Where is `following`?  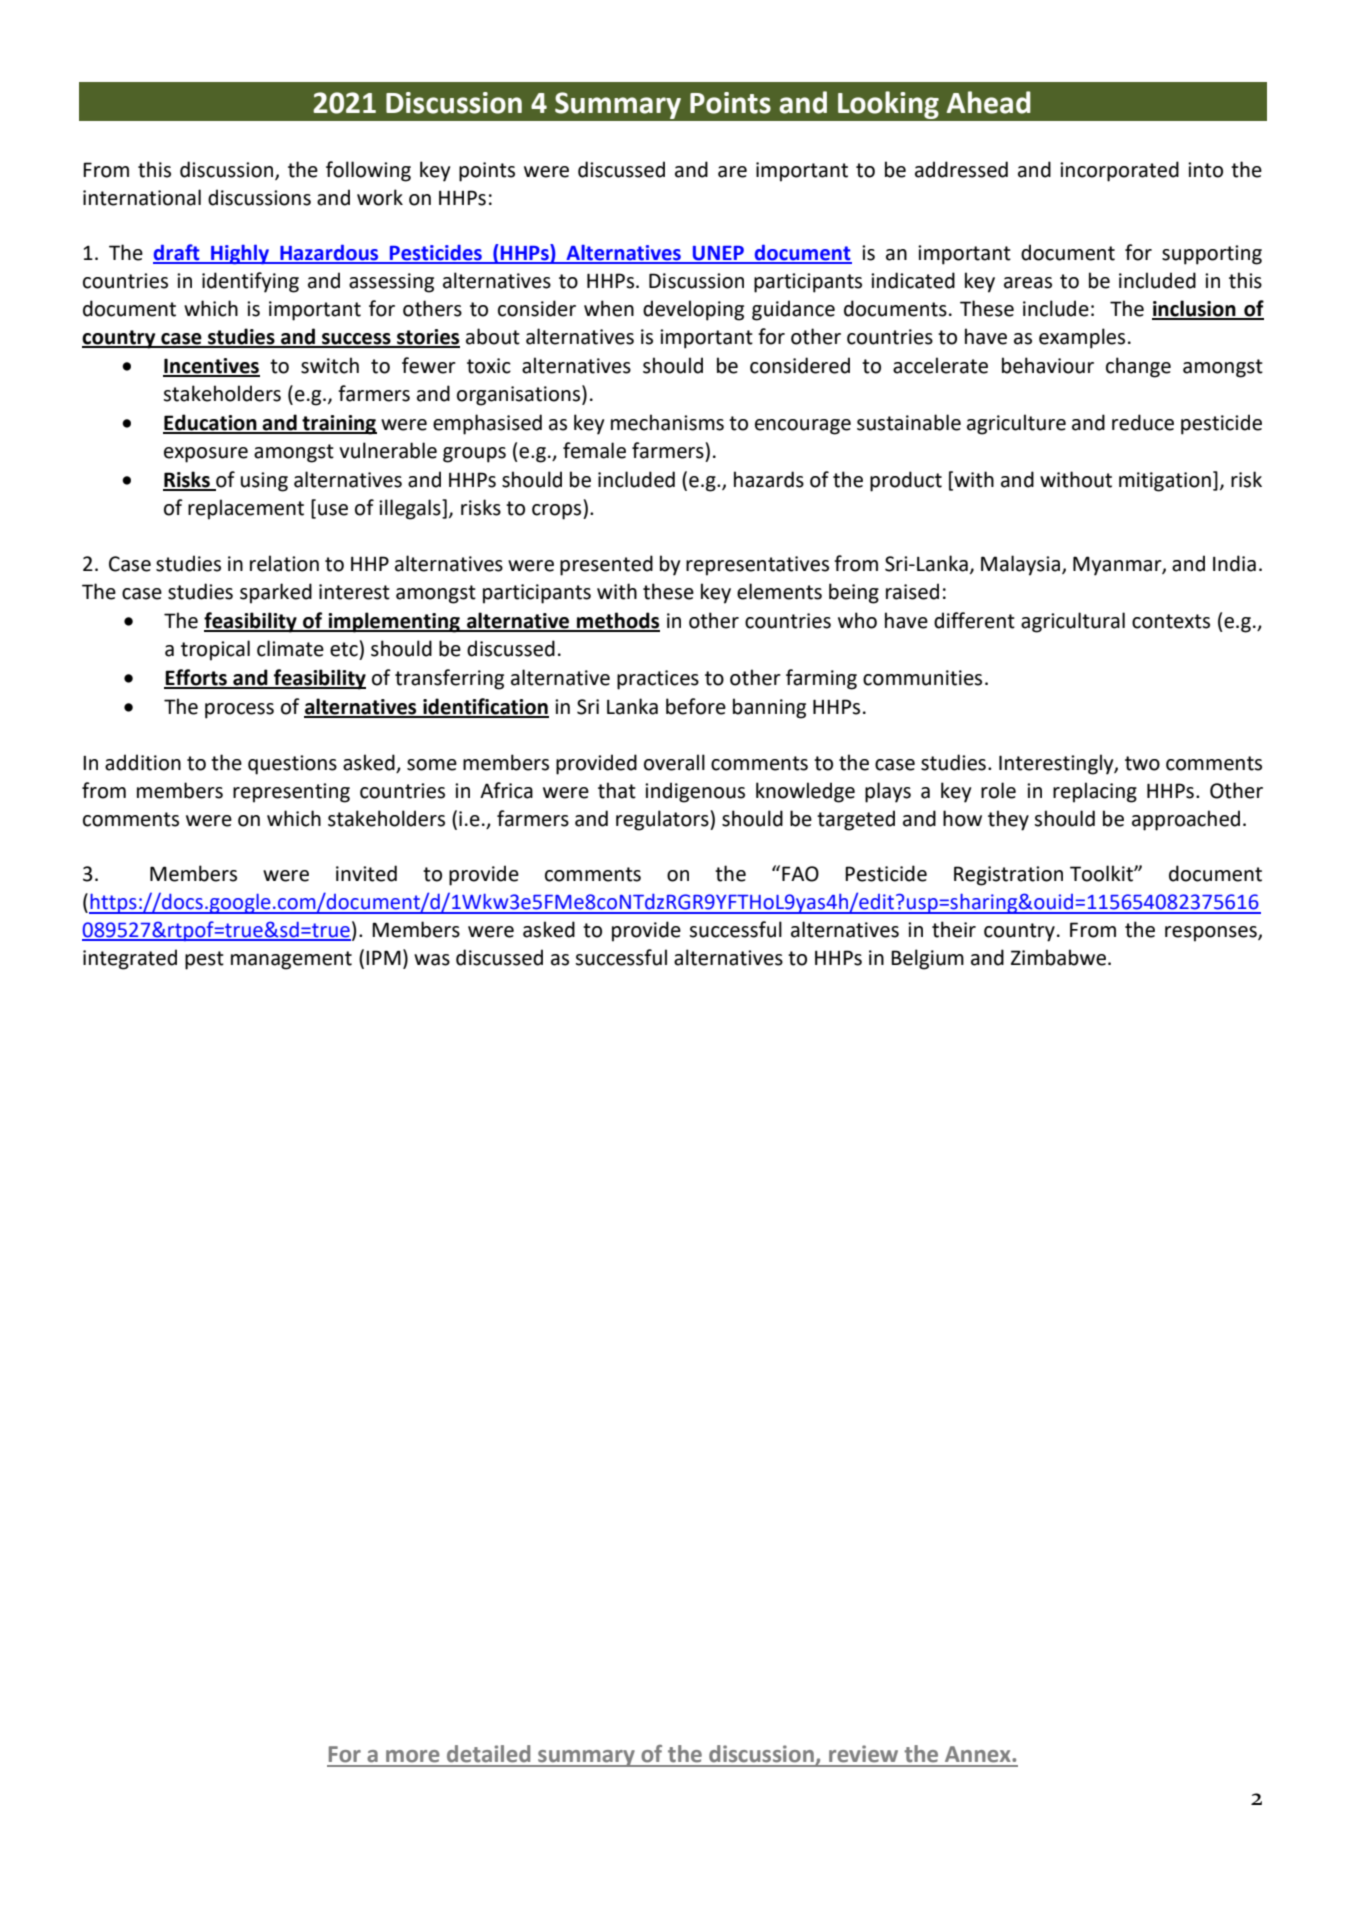 following is located at coordinates (368, 171).
